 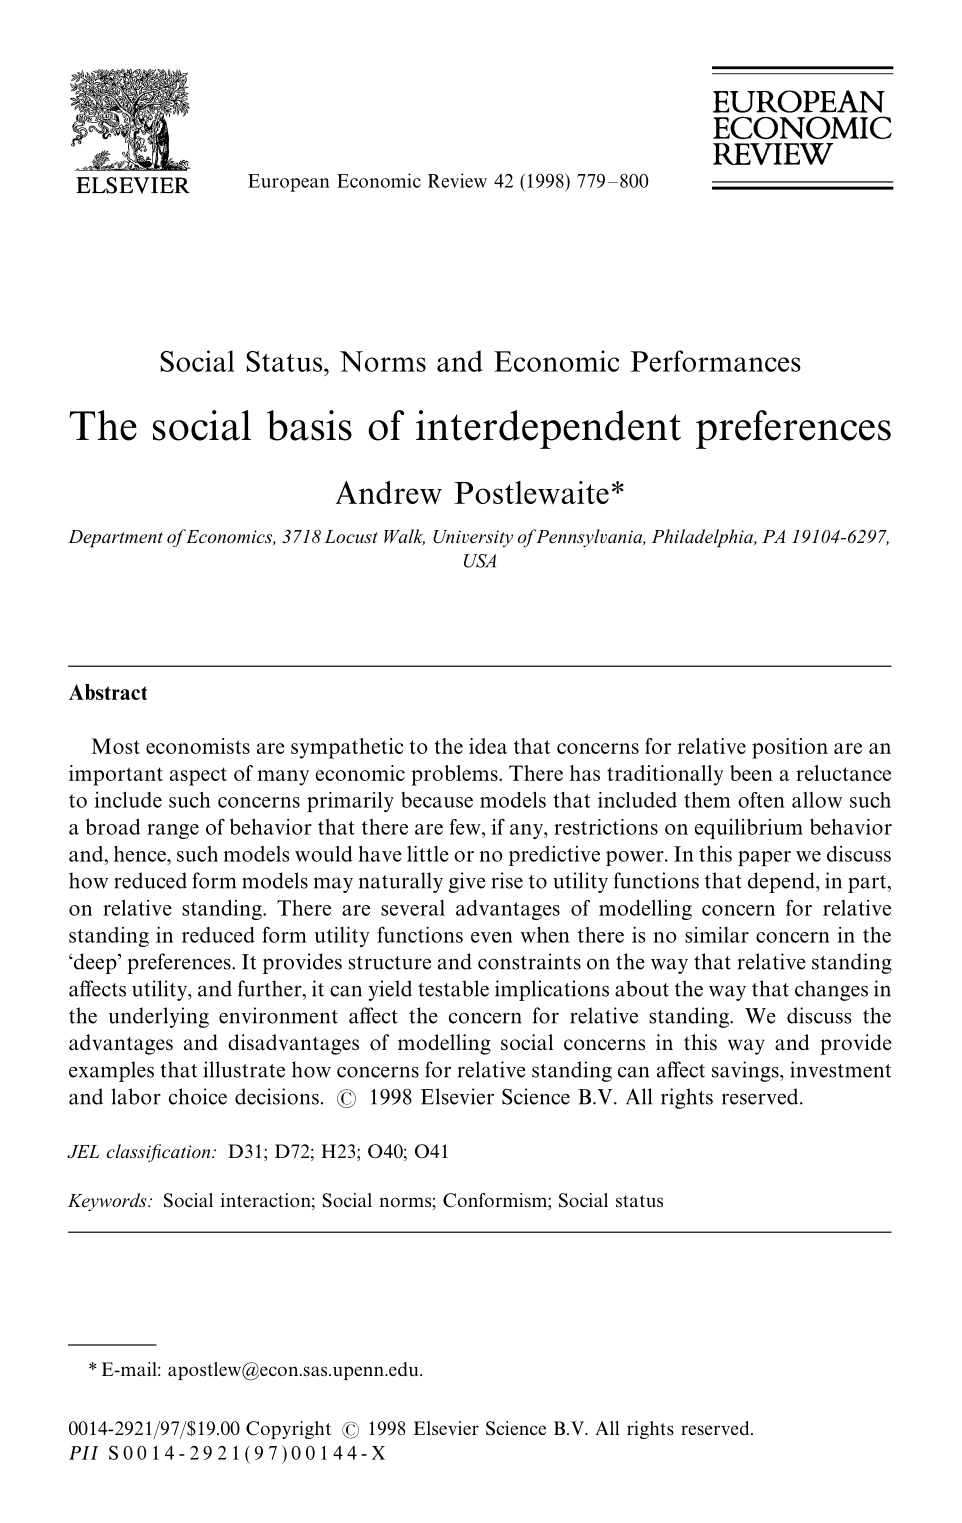 I want to click on Copyright, so click(x=288, y=1430).
